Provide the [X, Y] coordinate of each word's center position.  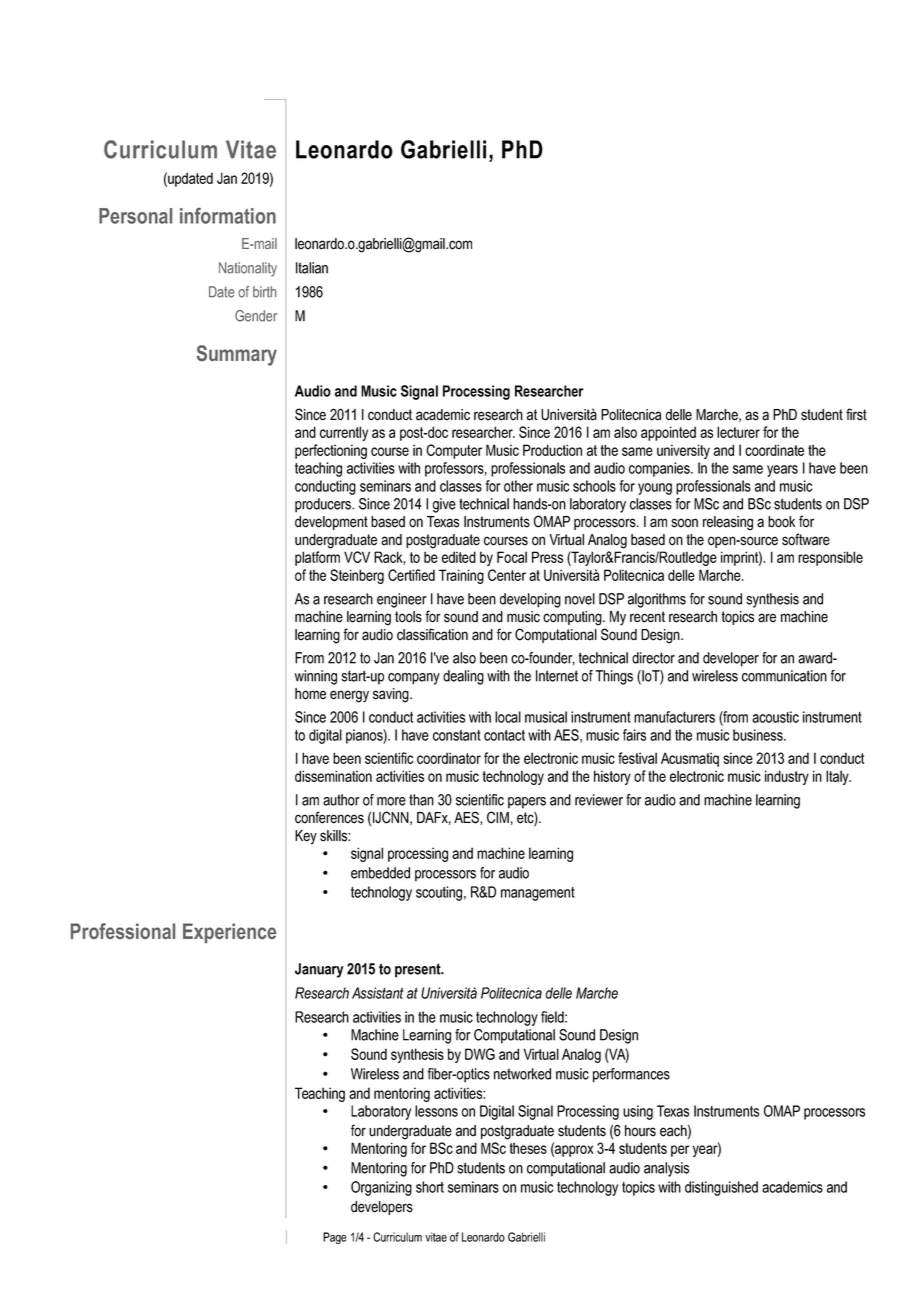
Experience [229, 933]
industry [787, 777]
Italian [312, 268]
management [538, 894]
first [856, 414]
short [430, 1187]
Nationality [248, 269]
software [806, 539]
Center [507, 575]
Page [335, 1238]
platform [317, 558]
